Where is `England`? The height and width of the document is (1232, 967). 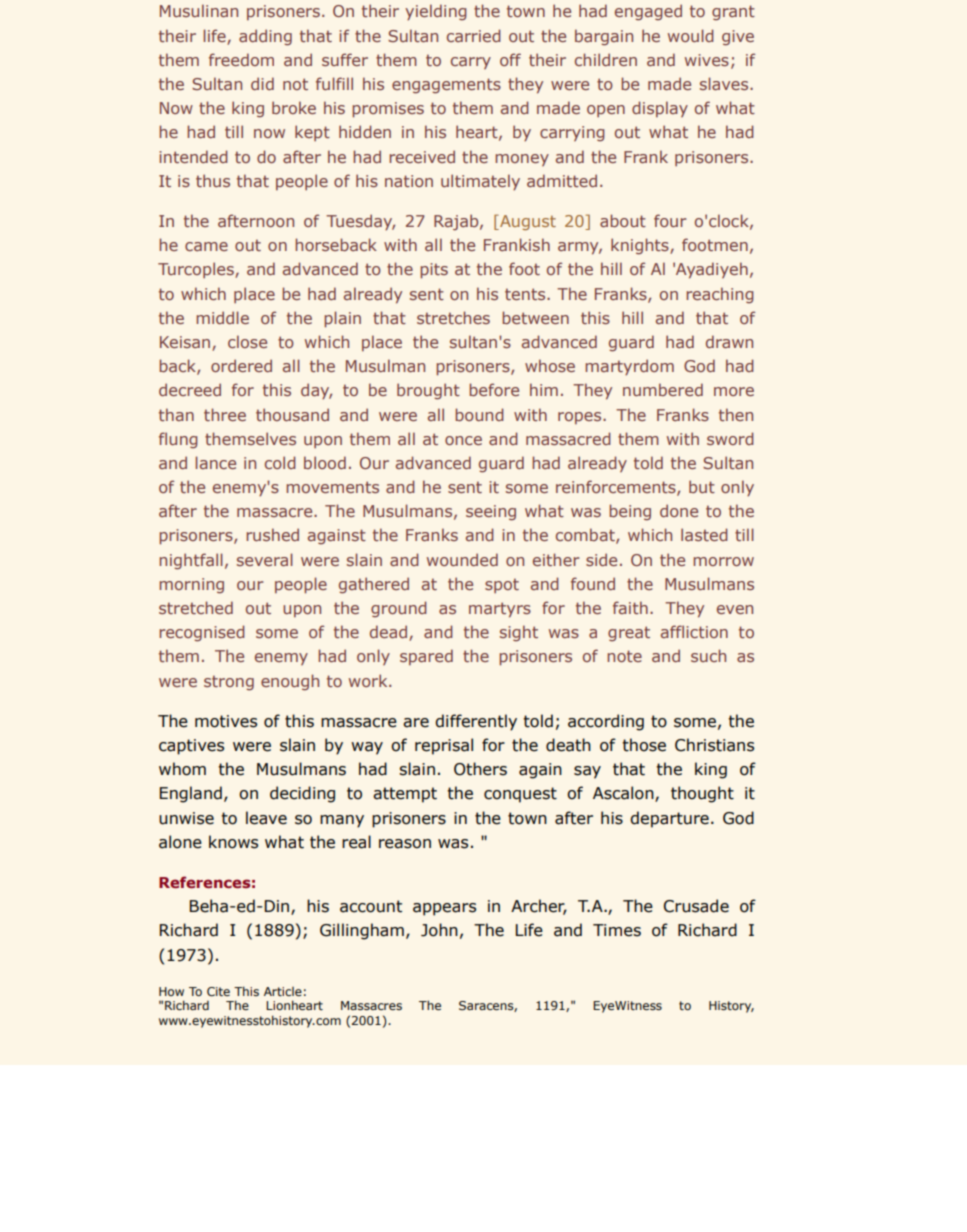 England is located at coordinates (191, 794).
